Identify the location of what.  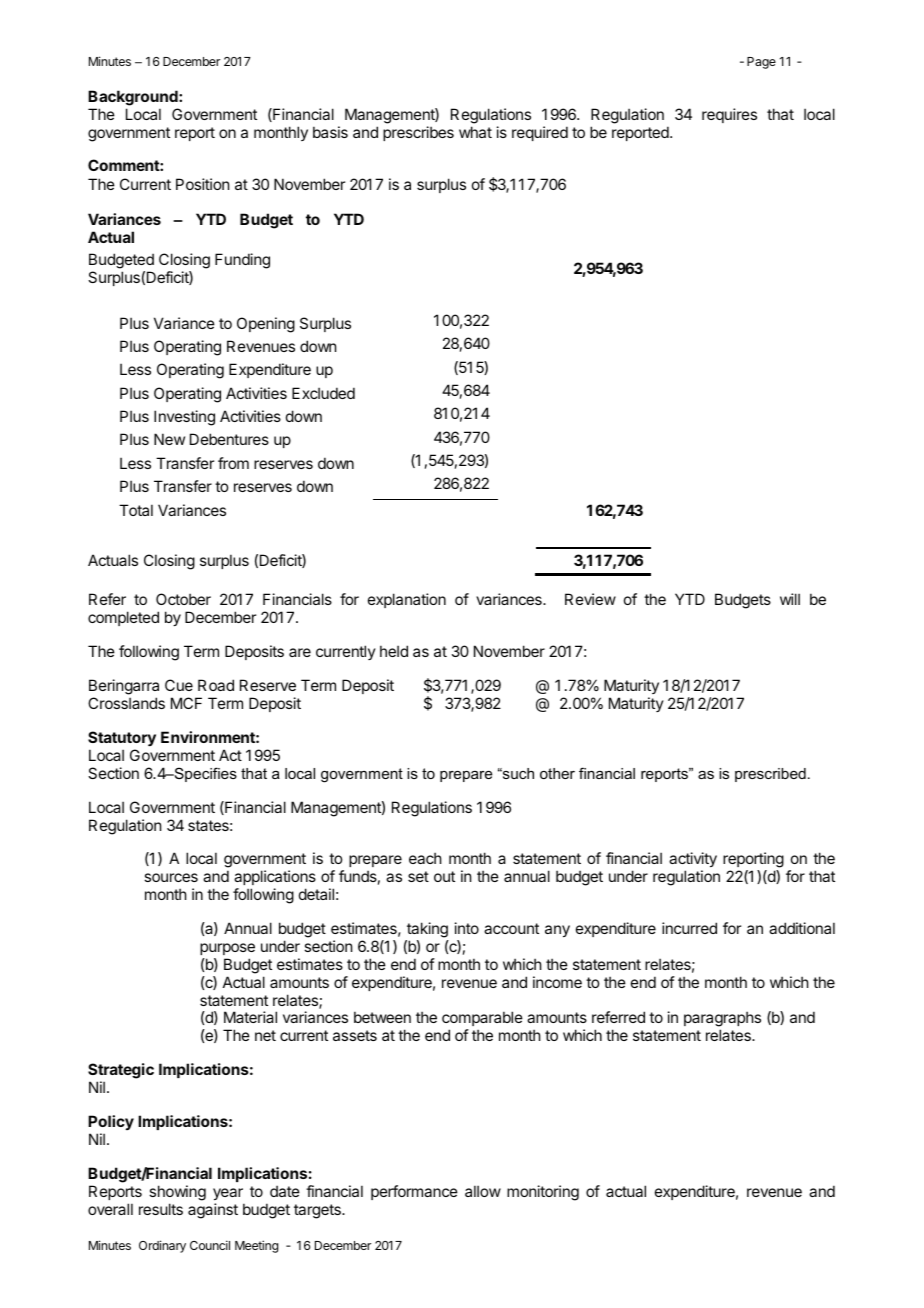
(475, 132).
